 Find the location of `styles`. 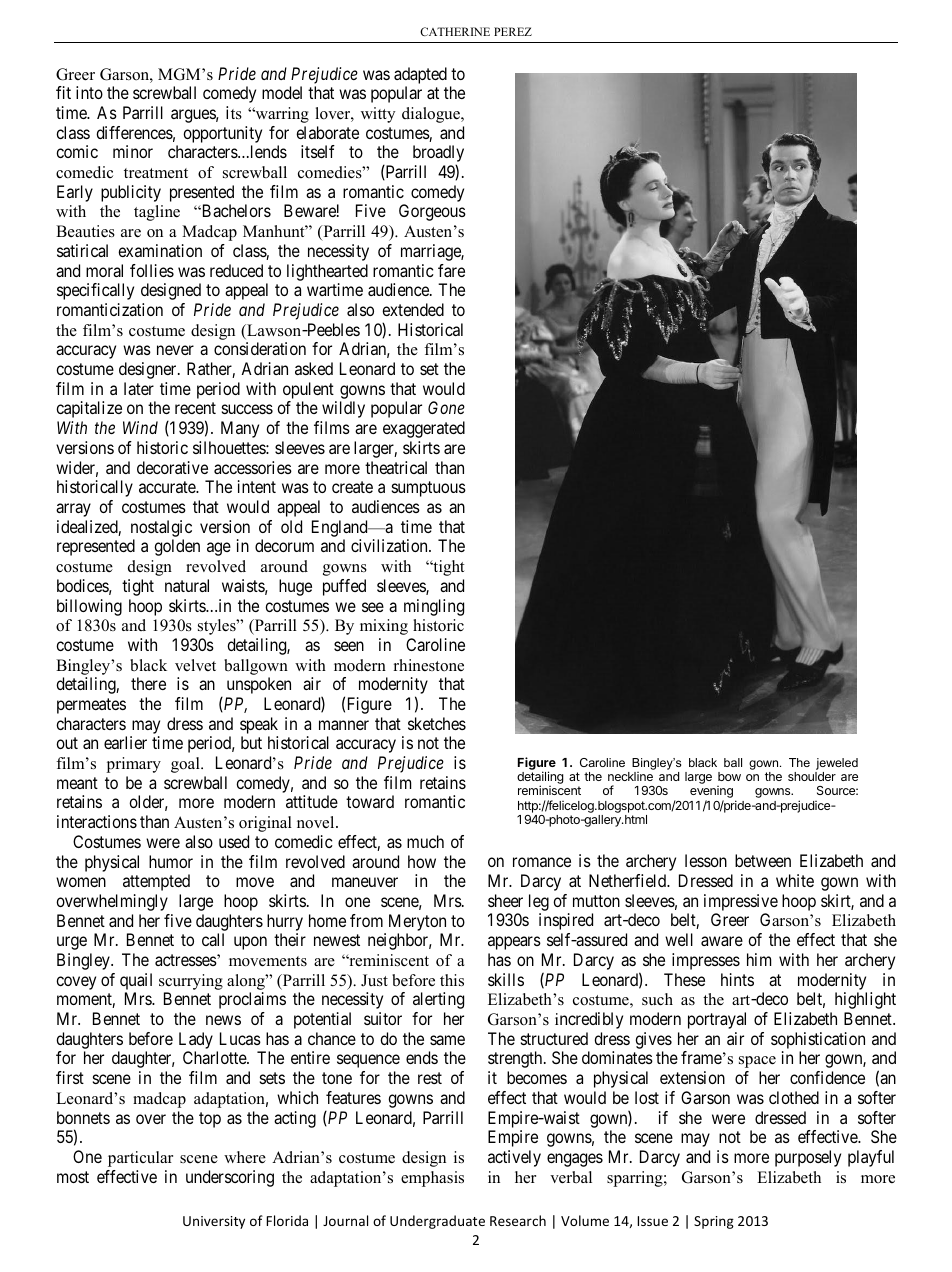

styles is located at coordinates (218, 627).
